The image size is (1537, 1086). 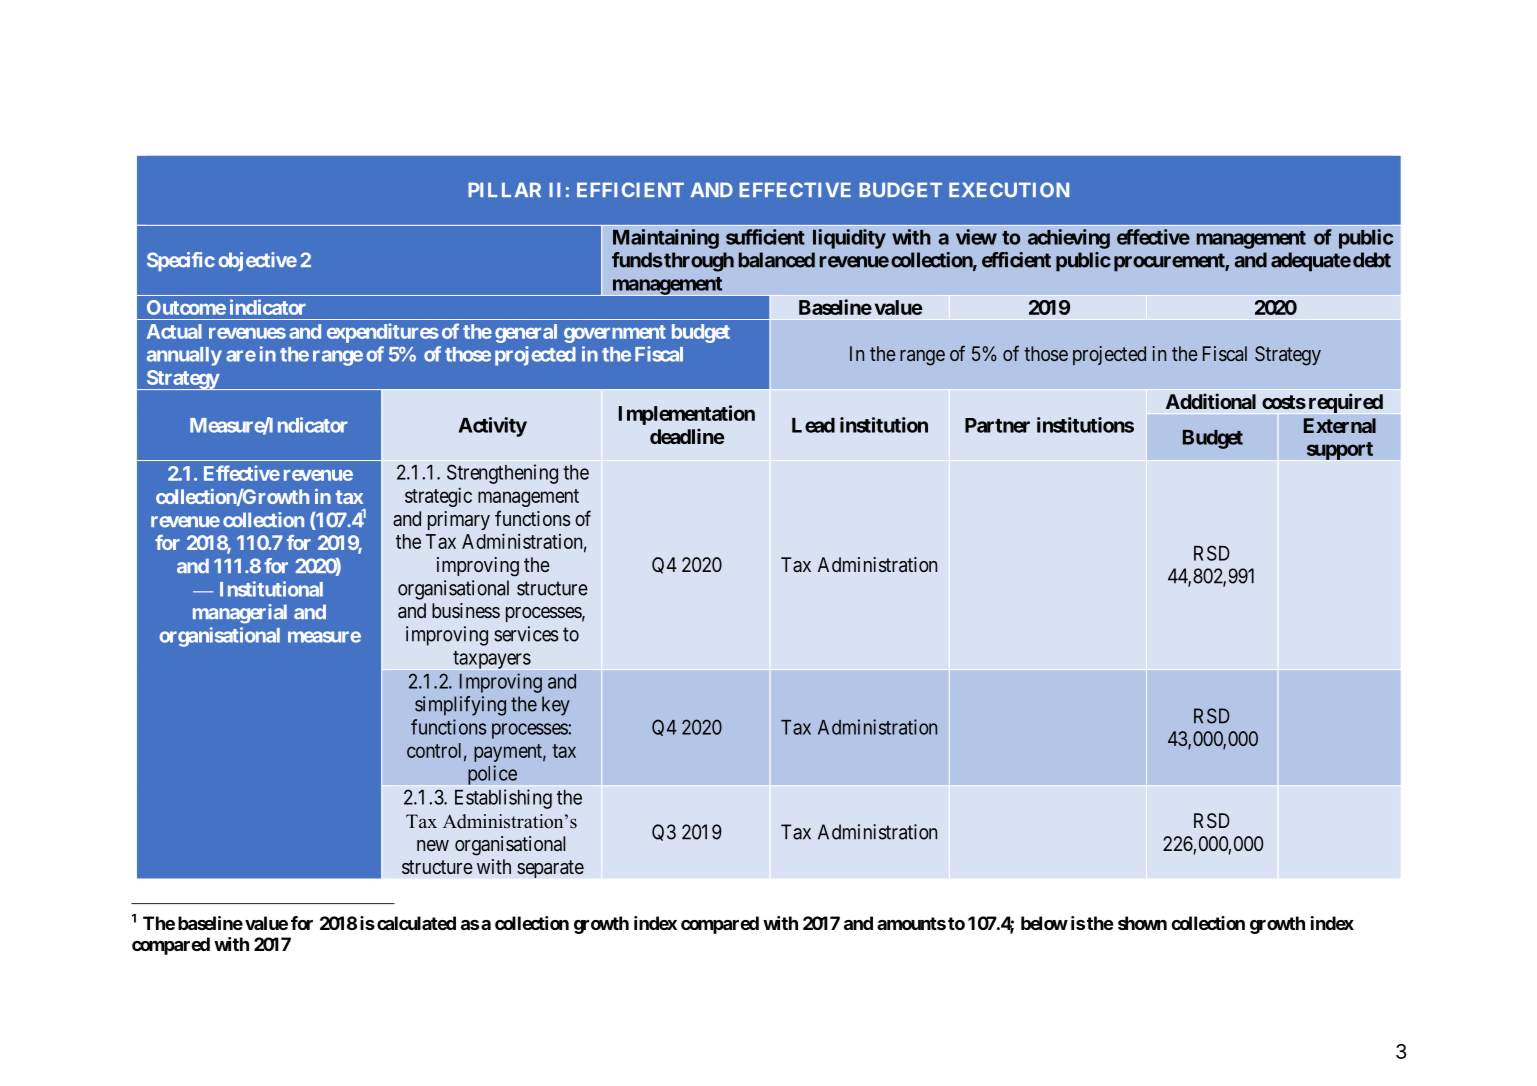 I want to click on taxpayers, so click(x=492, y=660).
